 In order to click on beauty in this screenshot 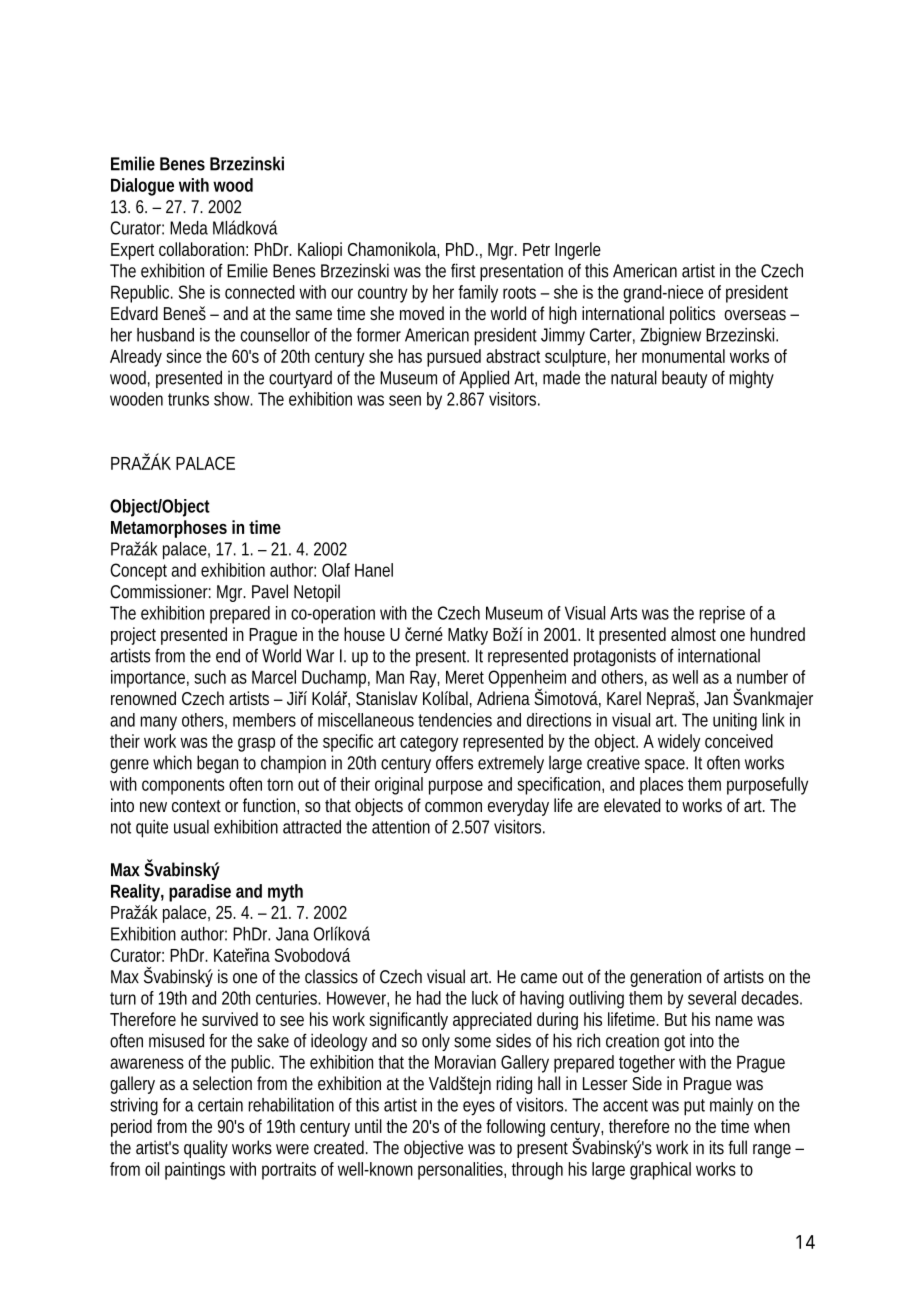, I will do `click(684, 379)`.
